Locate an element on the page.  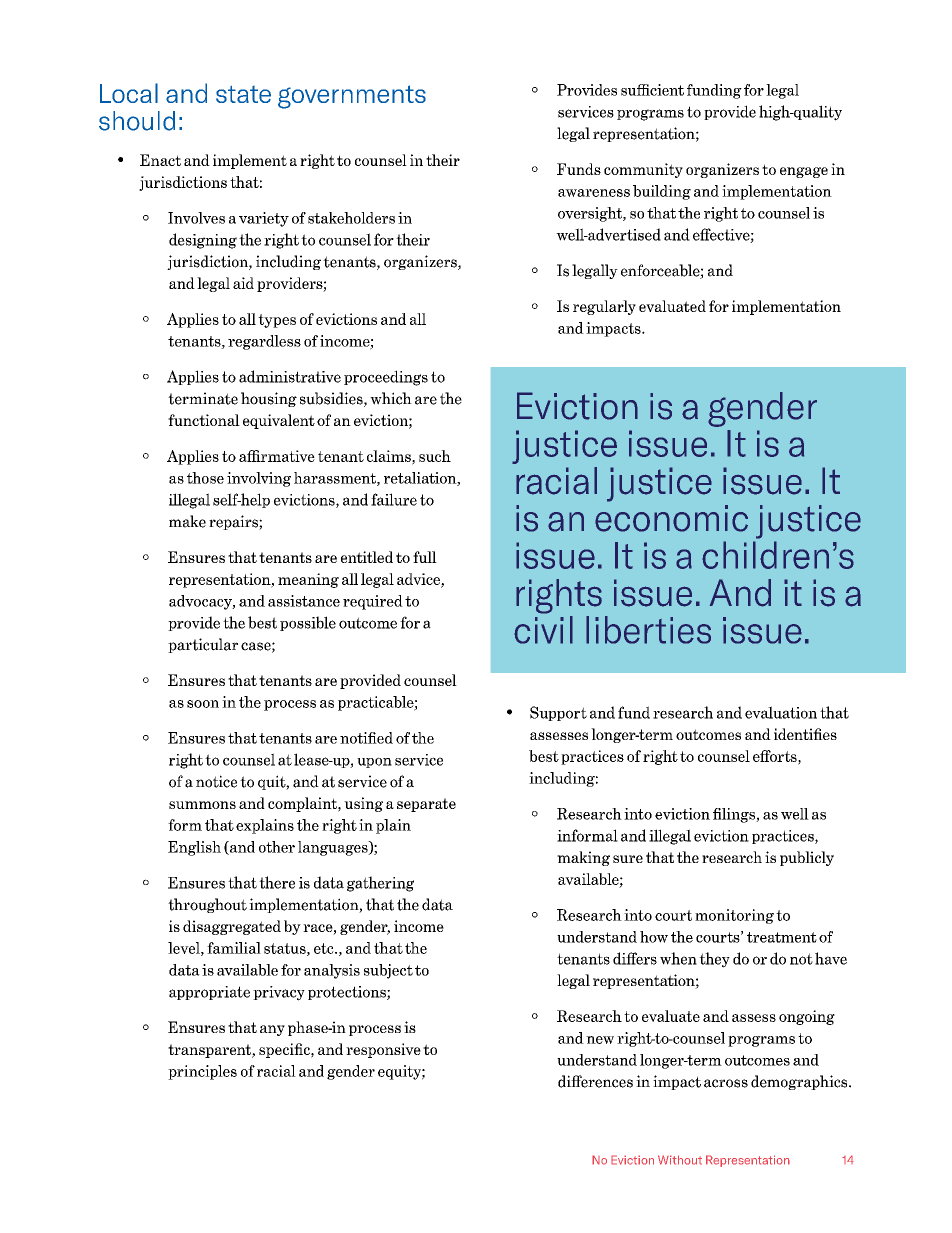
separate is located at coordinates (426, 805).
